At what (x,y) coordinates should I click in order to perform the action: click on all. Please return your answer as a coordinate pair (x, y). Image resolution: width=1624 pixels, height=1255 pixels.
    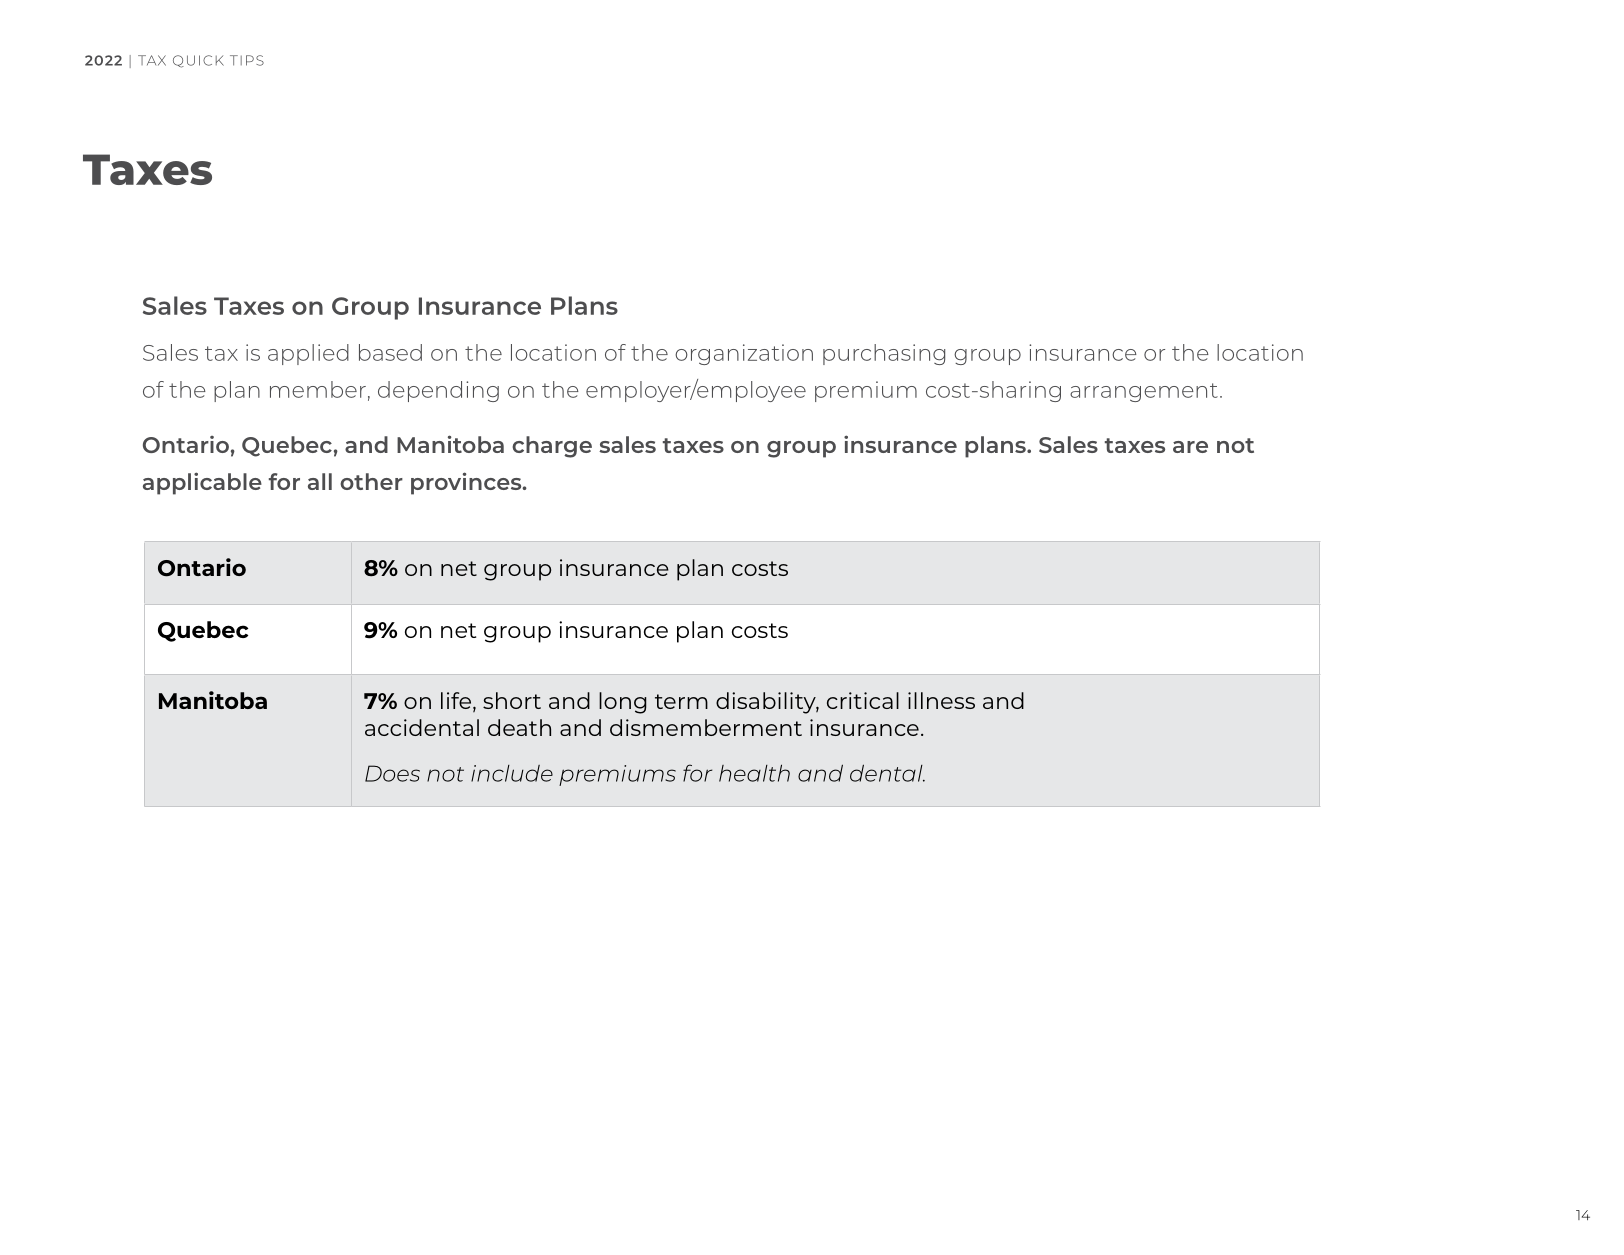
    Looking at the image, I should click on (320, 481).
